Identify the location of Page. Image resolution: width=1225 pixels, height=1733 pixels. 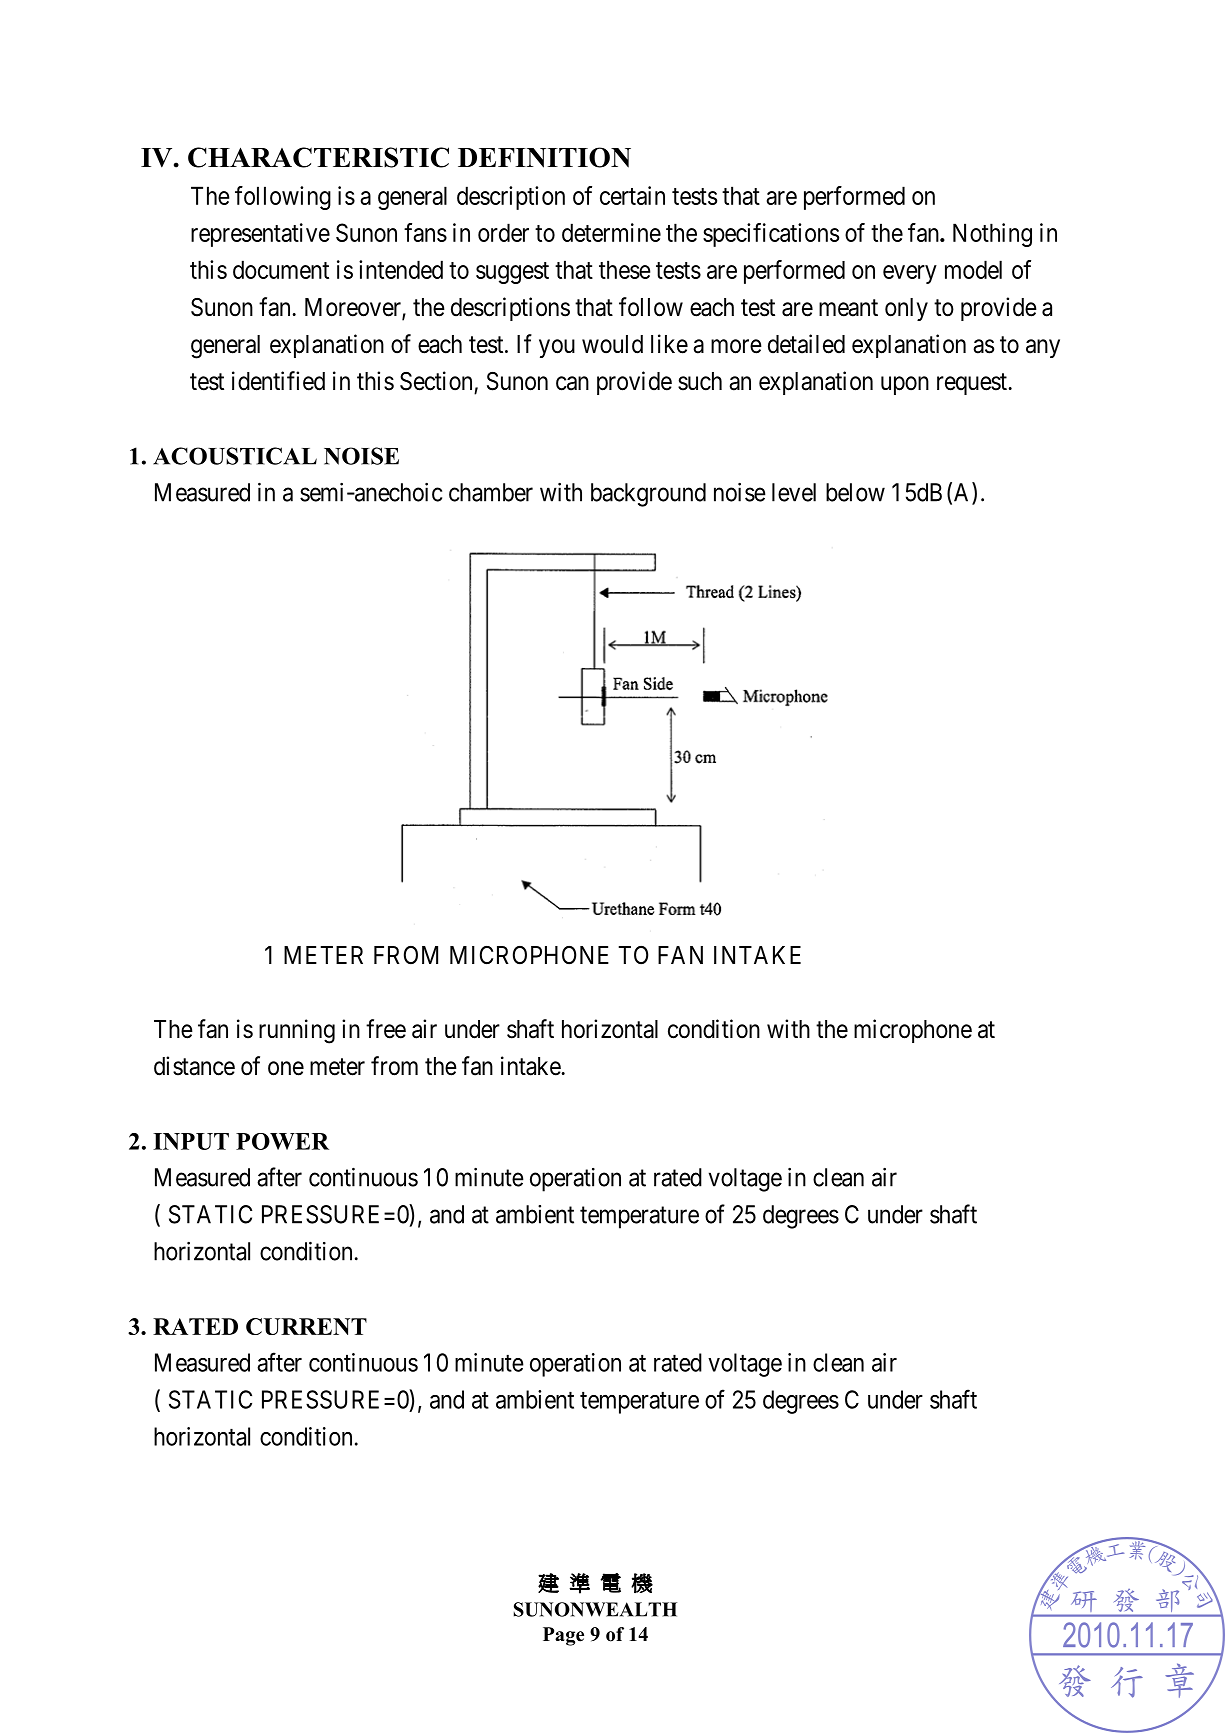
(563, 1636).
